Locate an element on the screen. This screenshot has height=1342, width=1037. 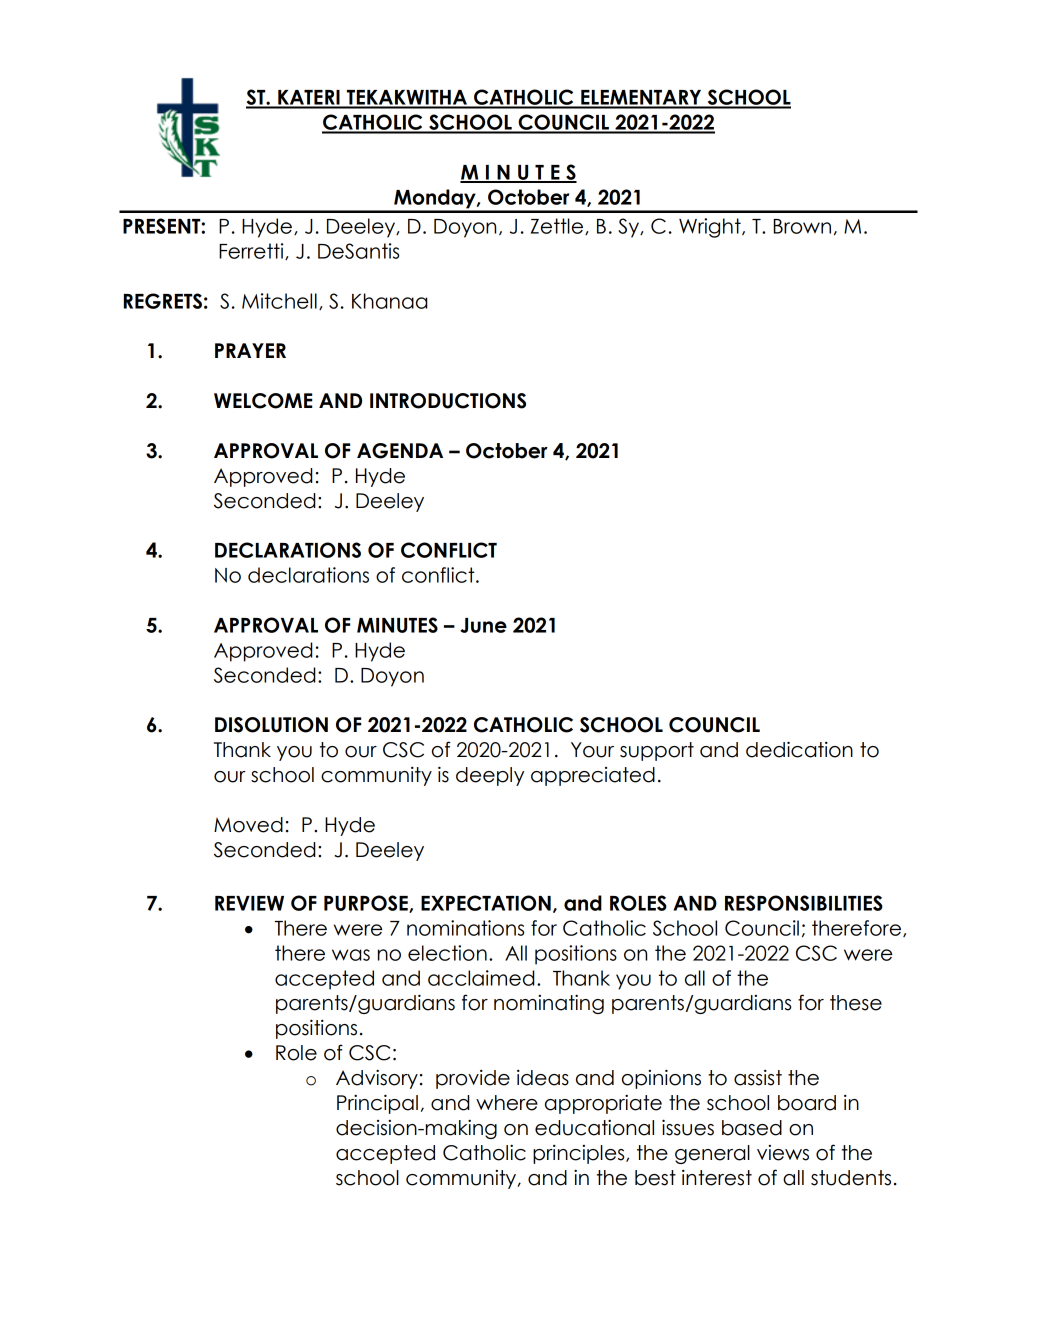
support is located at coordinates (657, 751).
